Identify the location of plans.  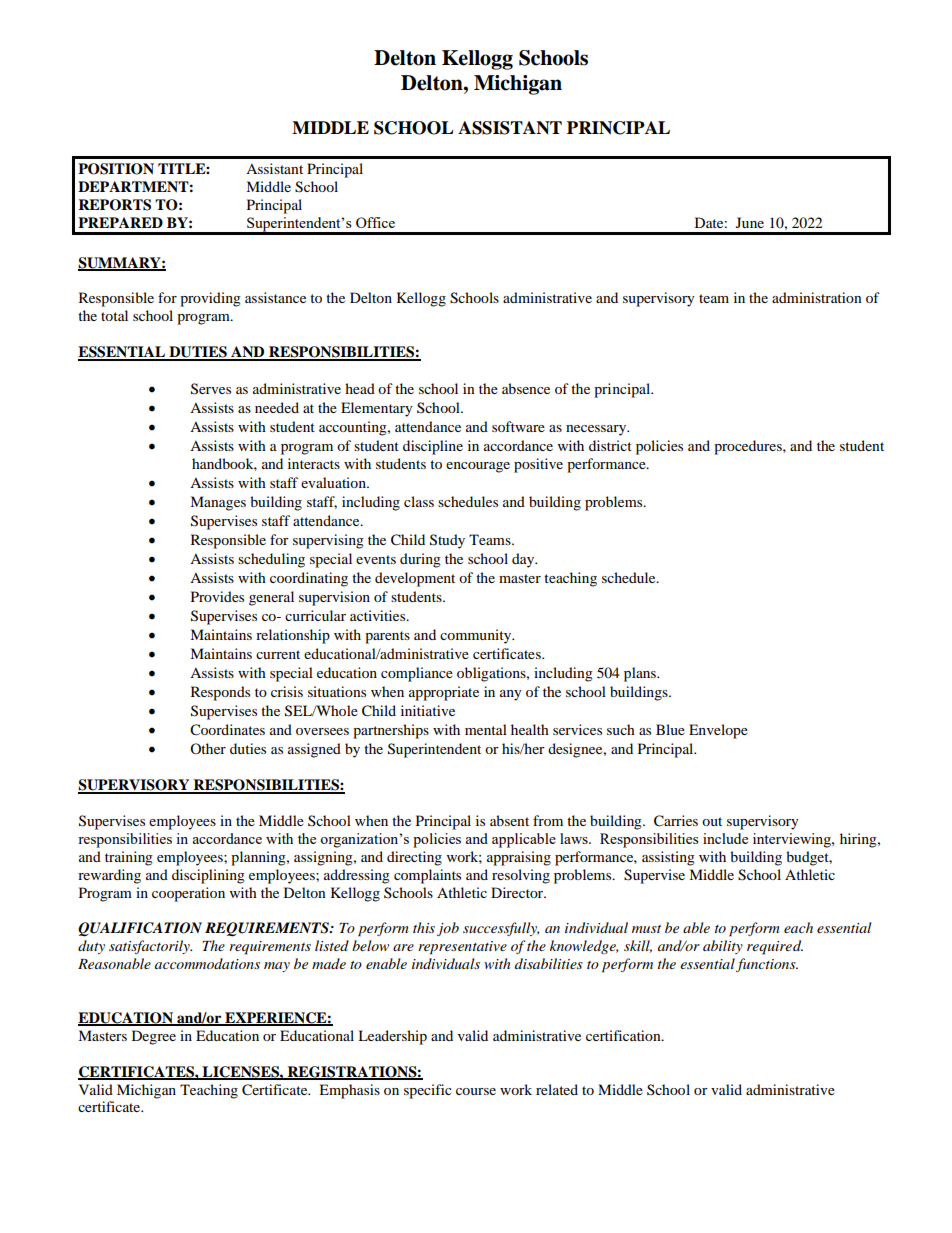
(641, 674).
